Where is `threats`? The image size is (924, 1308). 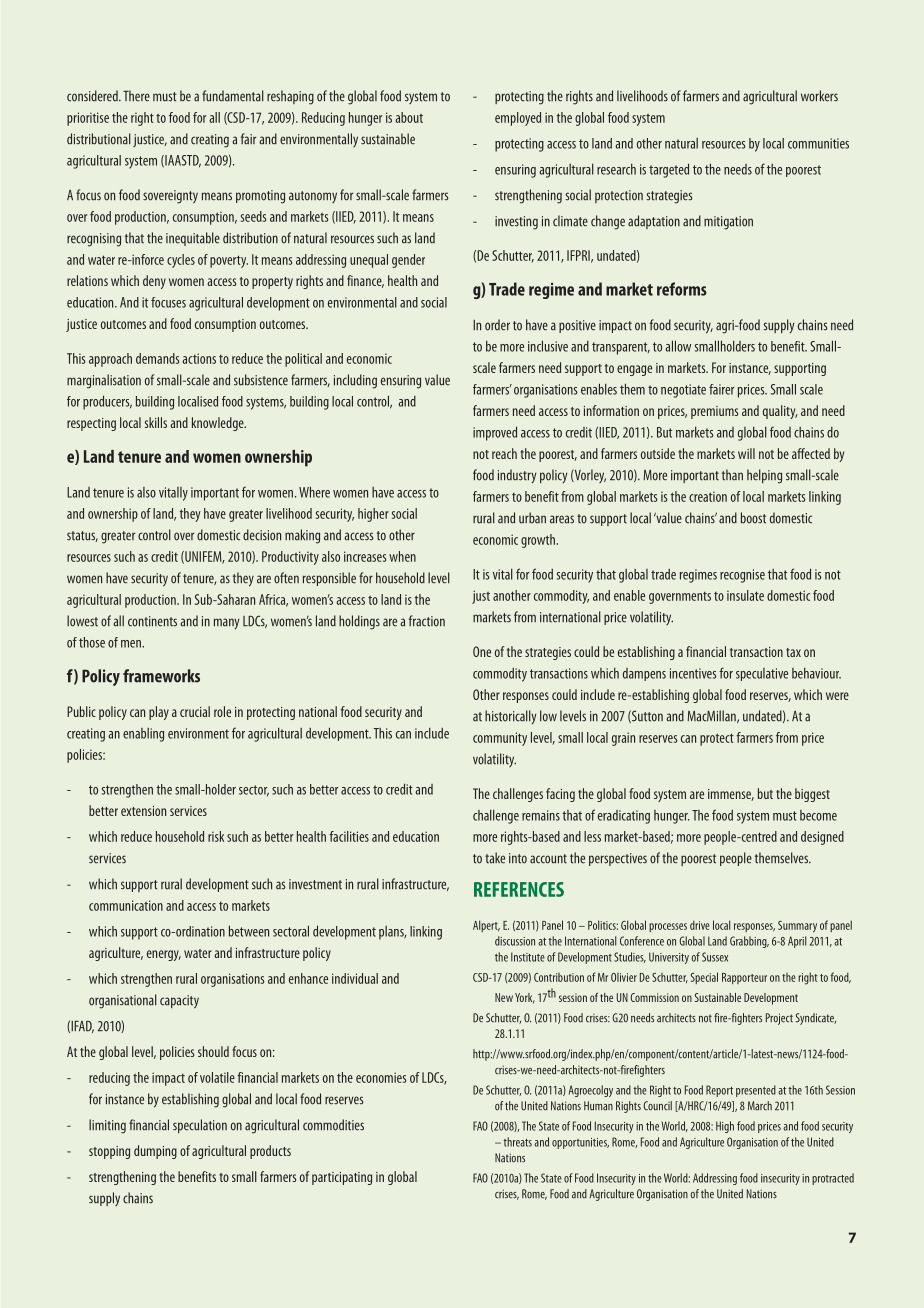
threats is located at coordinates (517, 1142).
